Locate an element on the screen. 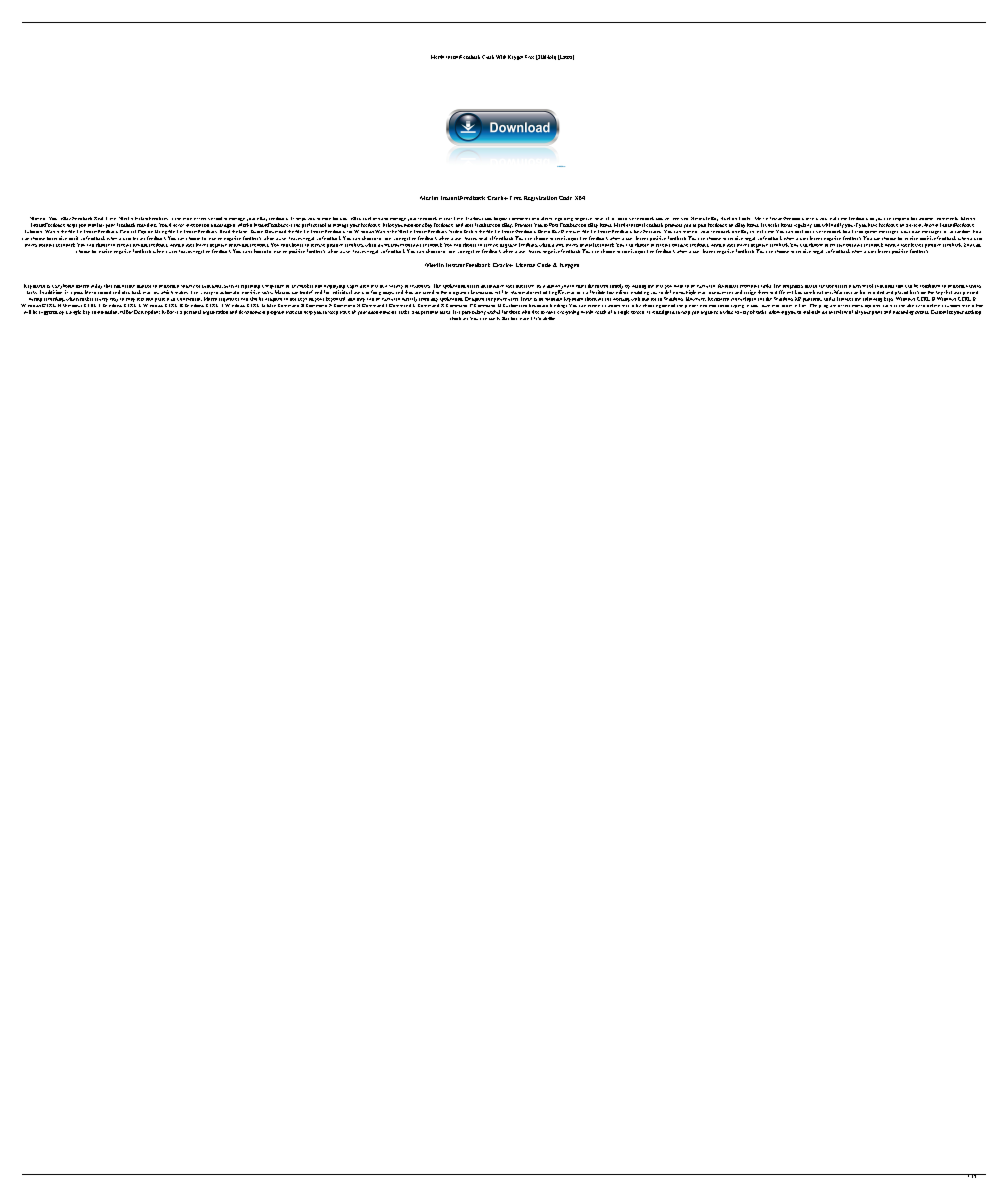 This screenshot has height=1189, width=1008. rich is located at coordinates (857, 286).
